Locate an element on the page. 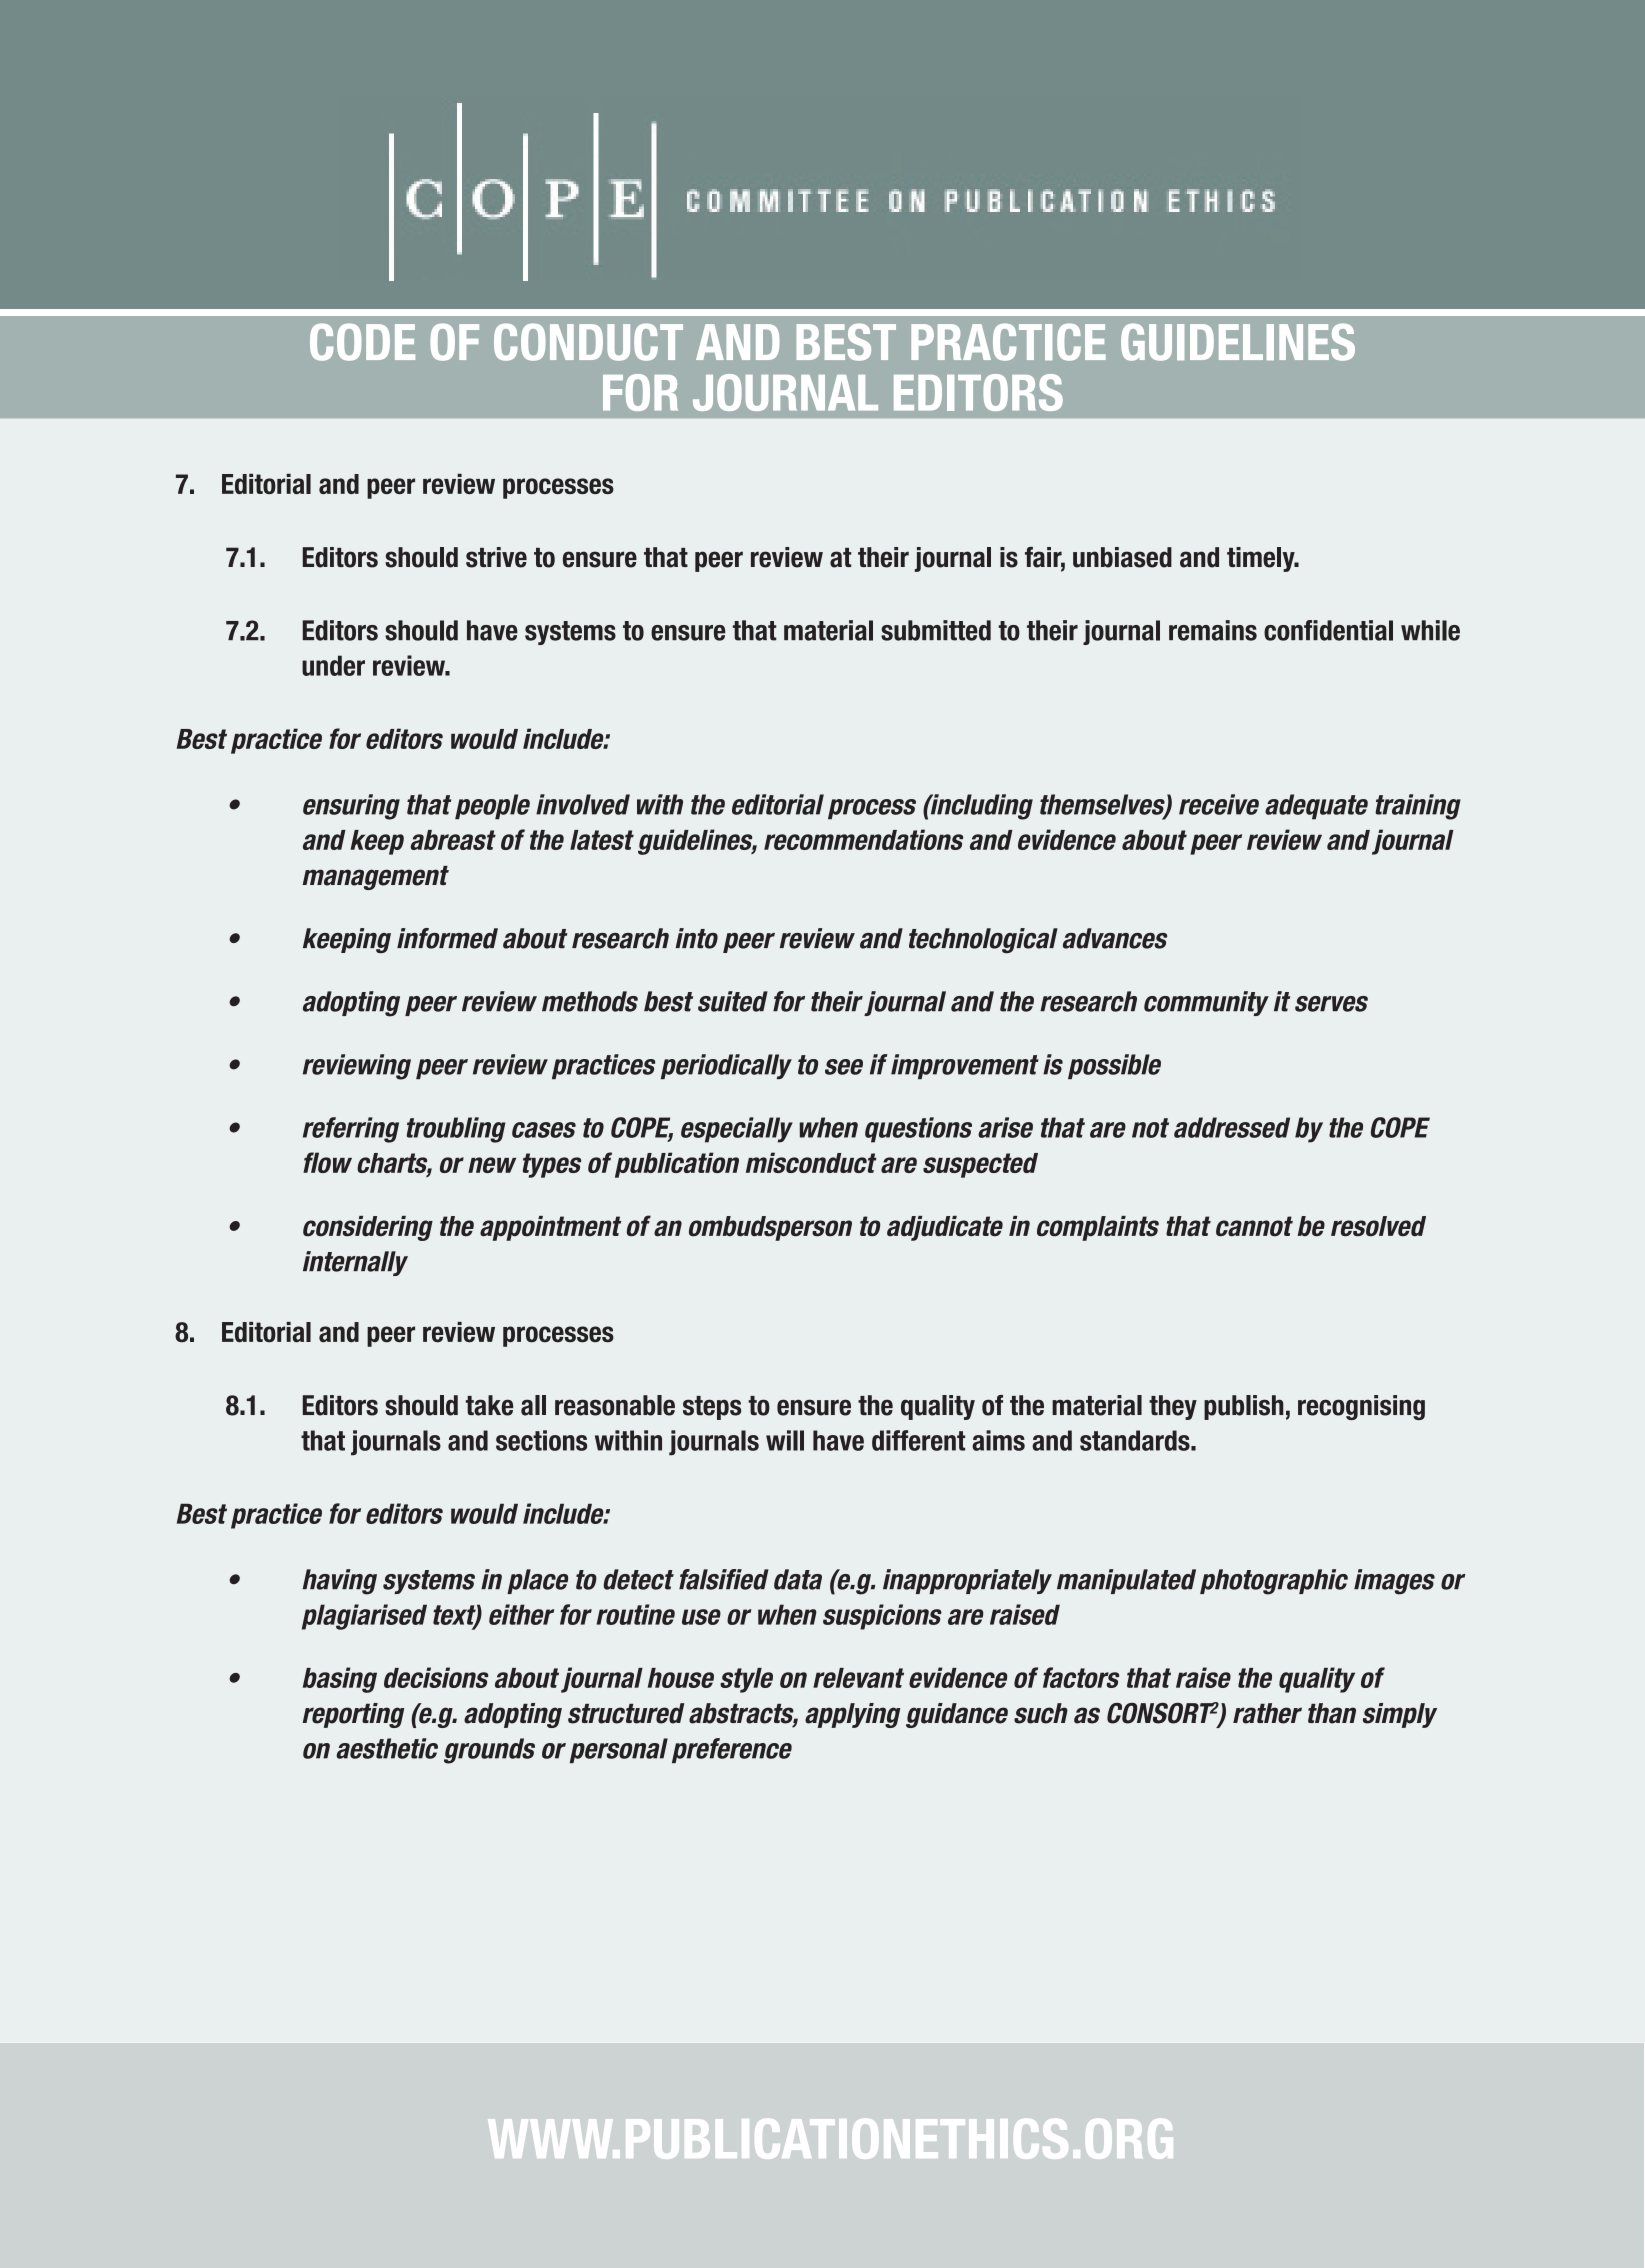 The height and width of the image is (2268, 1645). applying is located at coordinates (852, 1715).
